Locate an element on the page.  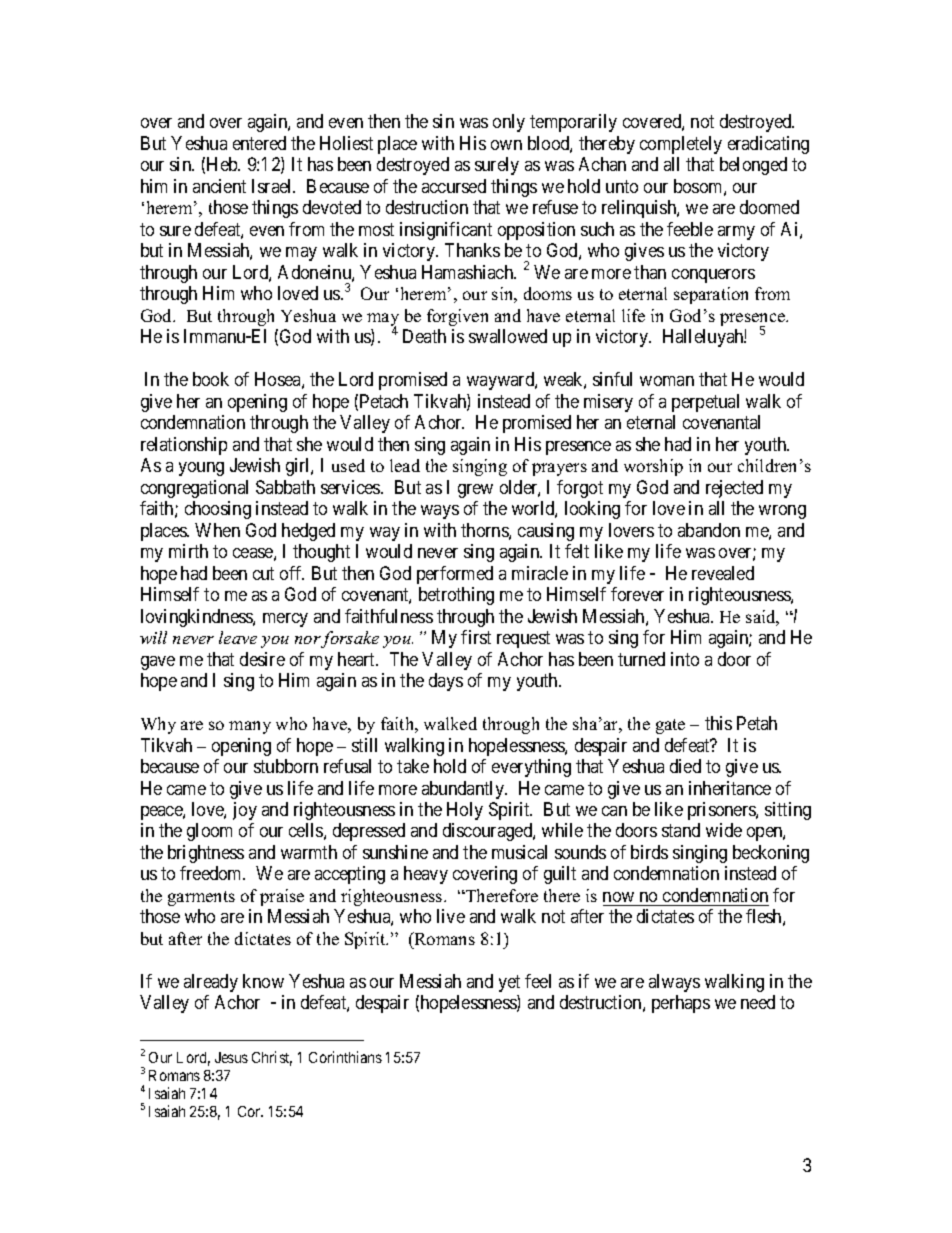
take is located at coordinates (413, 766).
